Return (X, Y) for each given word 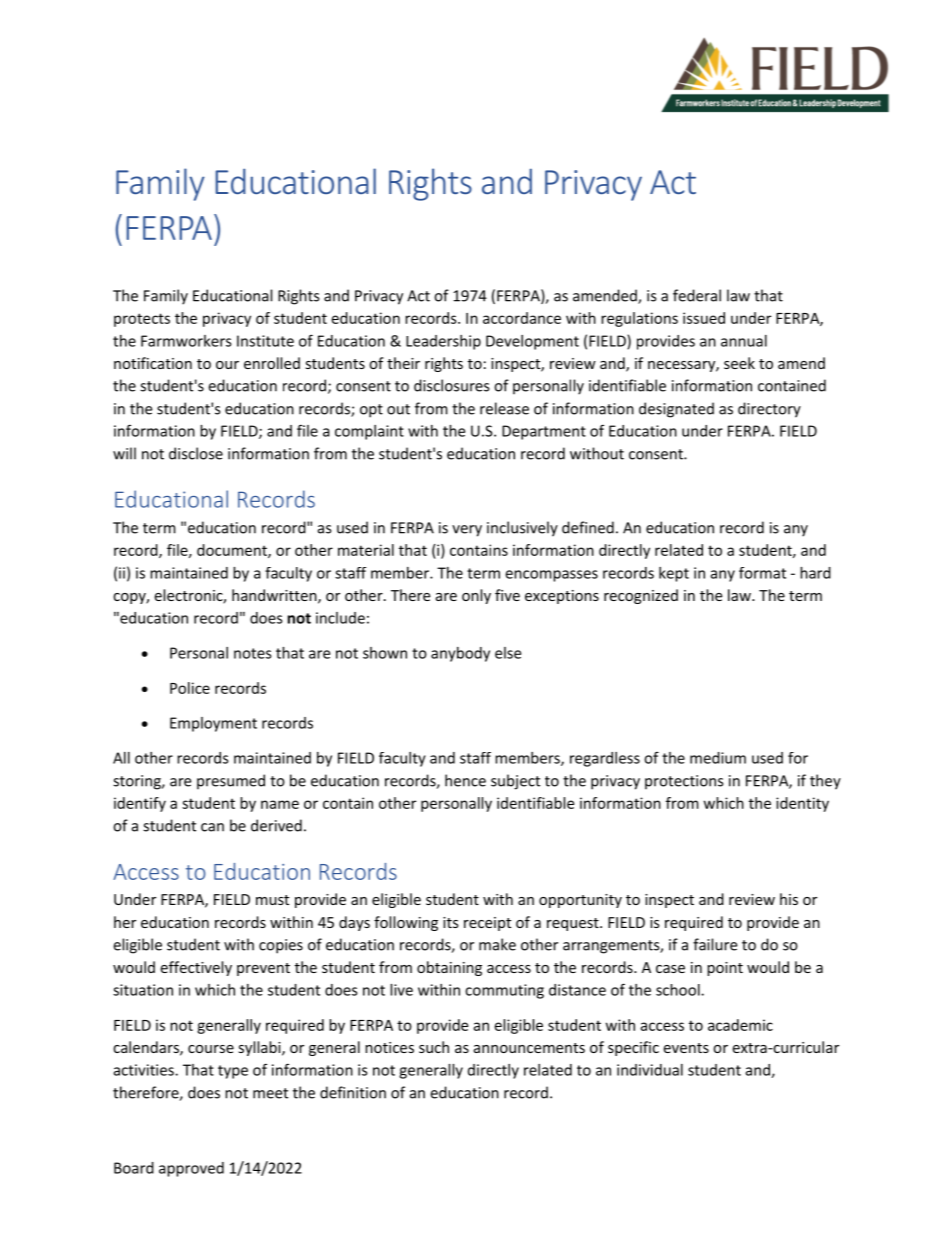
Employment (213, 724)
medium (718, 758)
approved (191, 1169)
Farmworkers (186, 341)
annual (744, 341)
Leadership (443, 342)
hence (465, 780)
